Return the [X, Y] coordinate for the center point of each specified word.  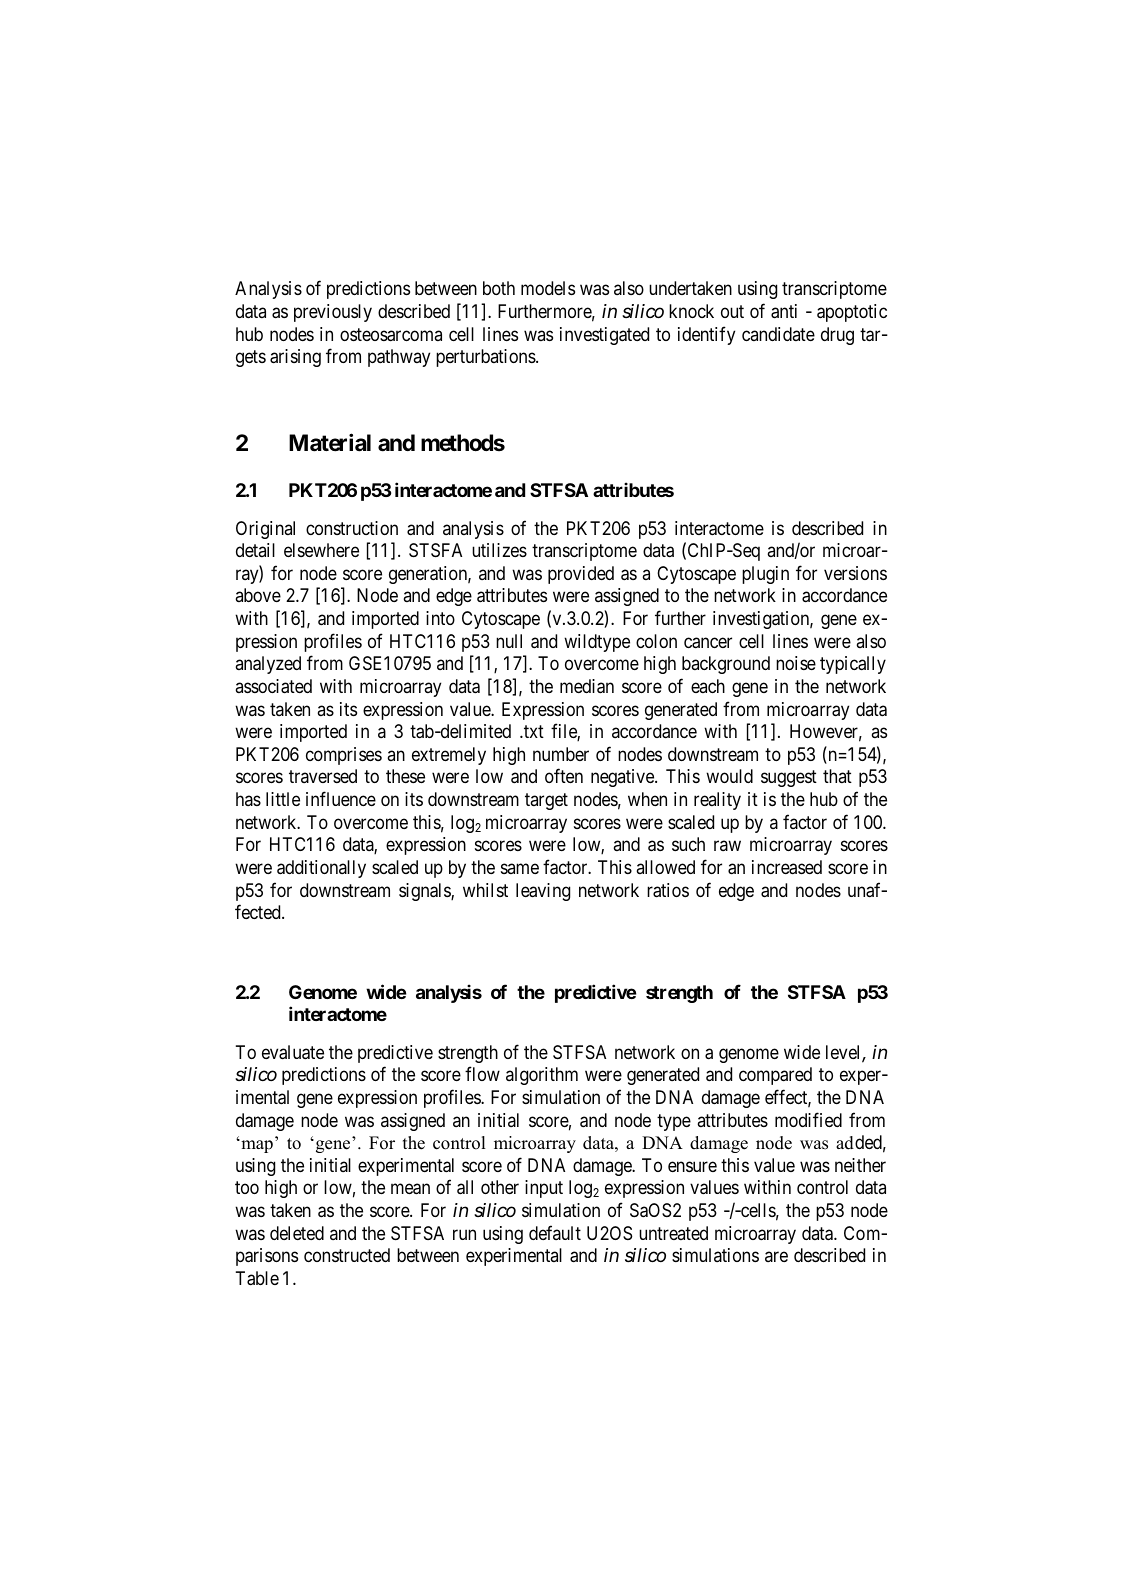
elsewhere [321, 550]
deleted [297, 1233]
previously [333, 313]
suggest [789, 779]
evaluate [293, 1052]
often [564, 776]
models [548, 288]
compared [775, 1076]
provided [581, 575]
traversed [323, 776]
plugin [765, 575]
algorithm [542, 1076]
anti [784, 311]
